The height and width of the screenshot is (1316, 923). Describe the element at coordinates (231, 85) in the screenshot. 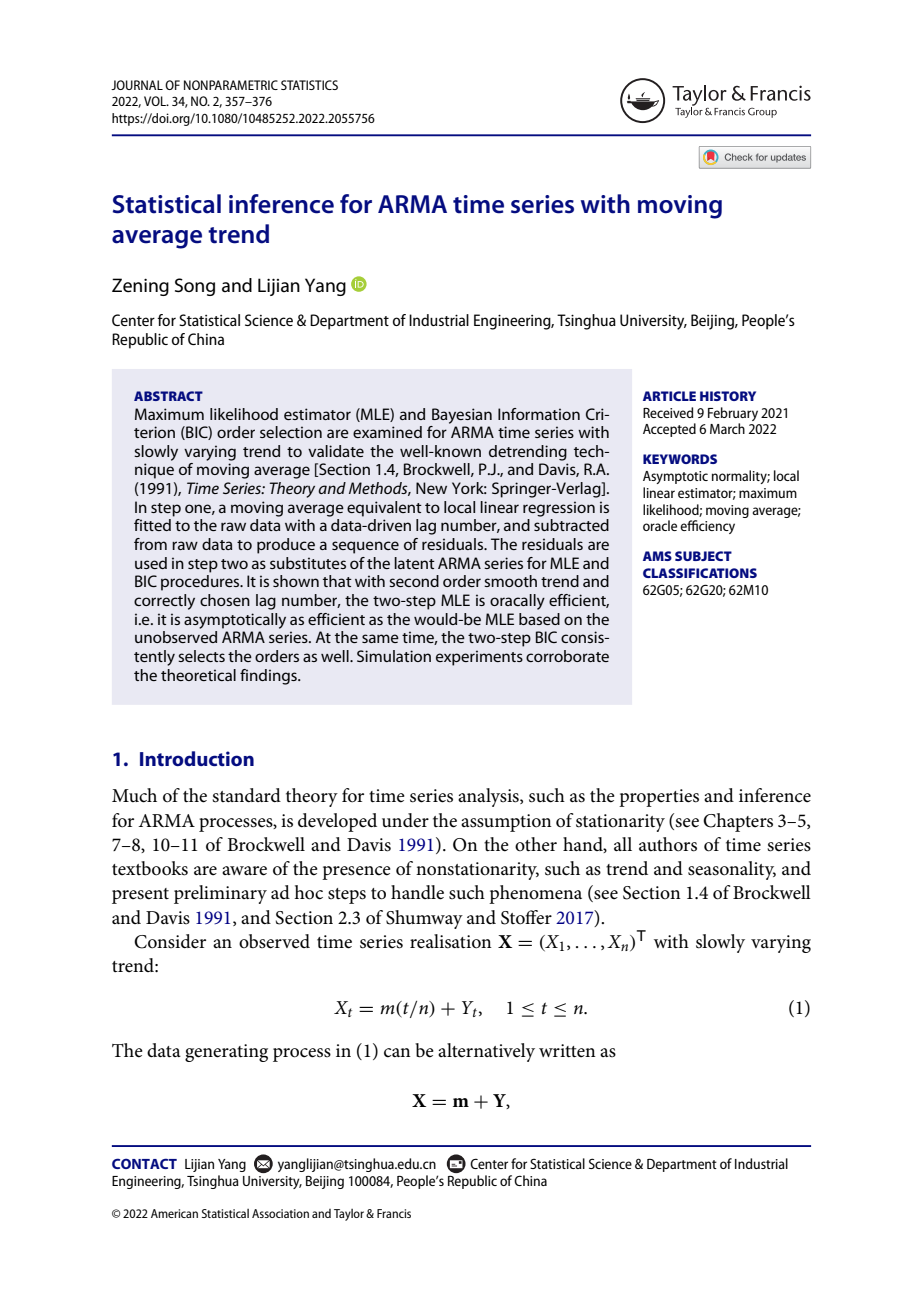

I see `NONPARAMETRIC` at that location.
